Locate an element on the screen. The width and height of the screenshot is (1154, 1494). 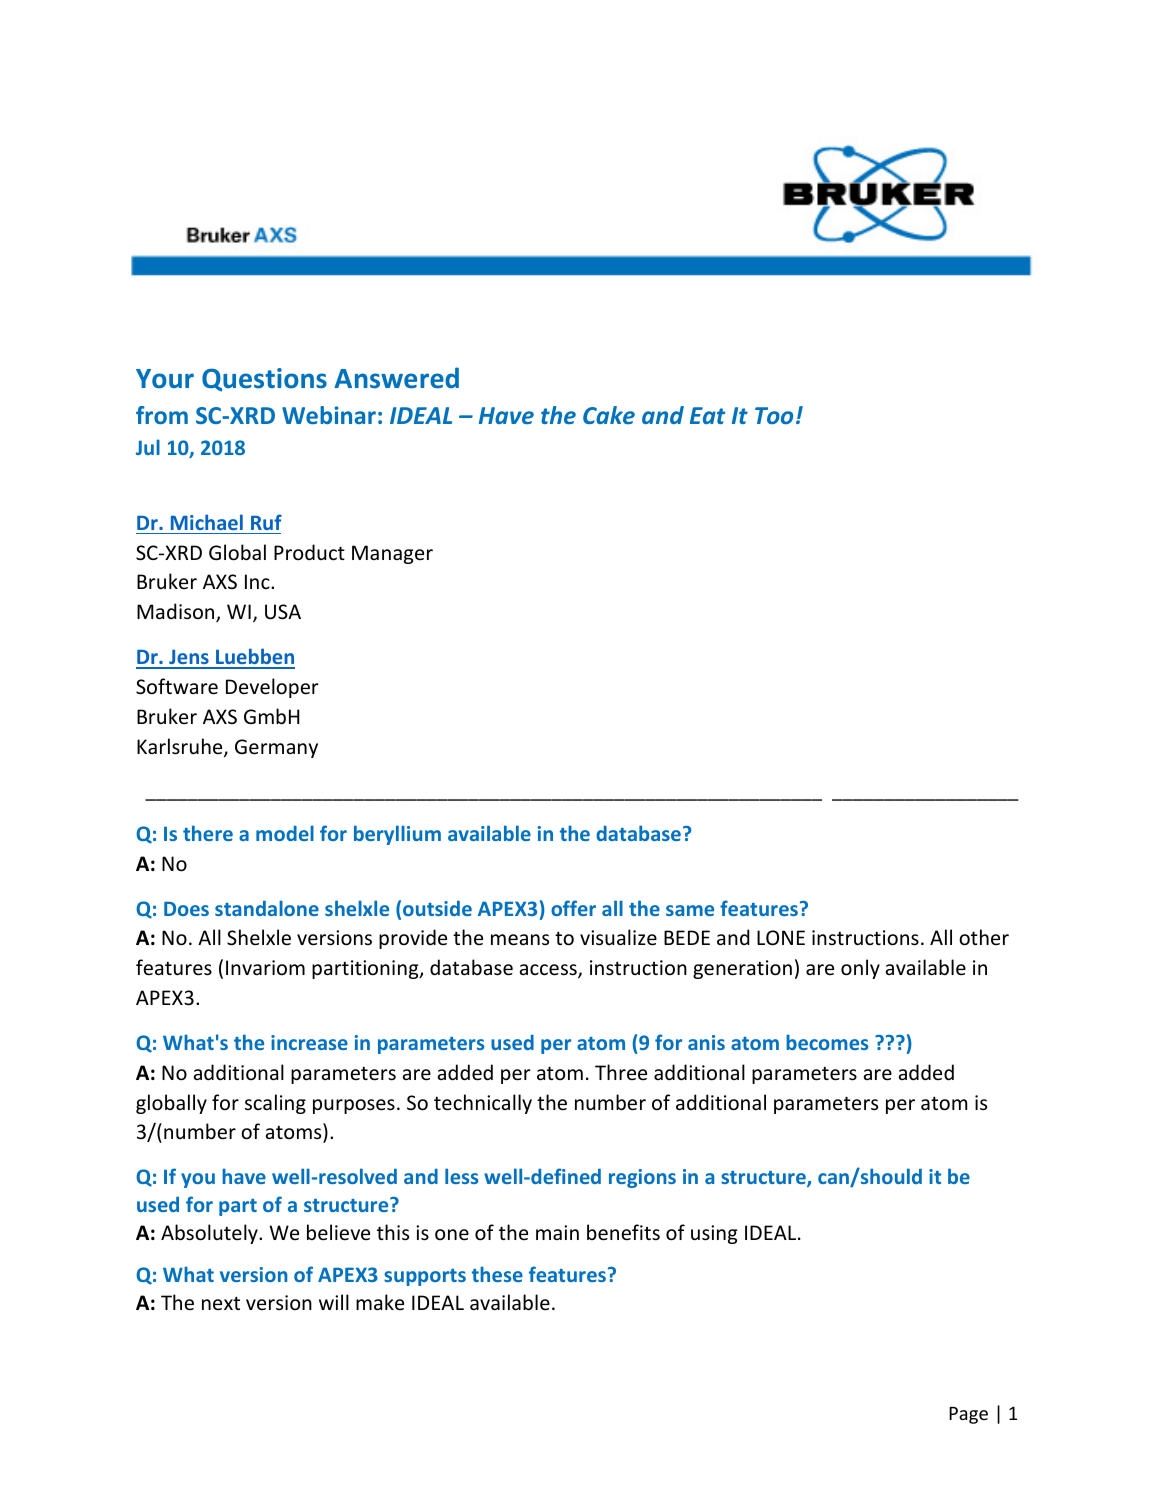
beryllium is located at coordinates (397, 835).
